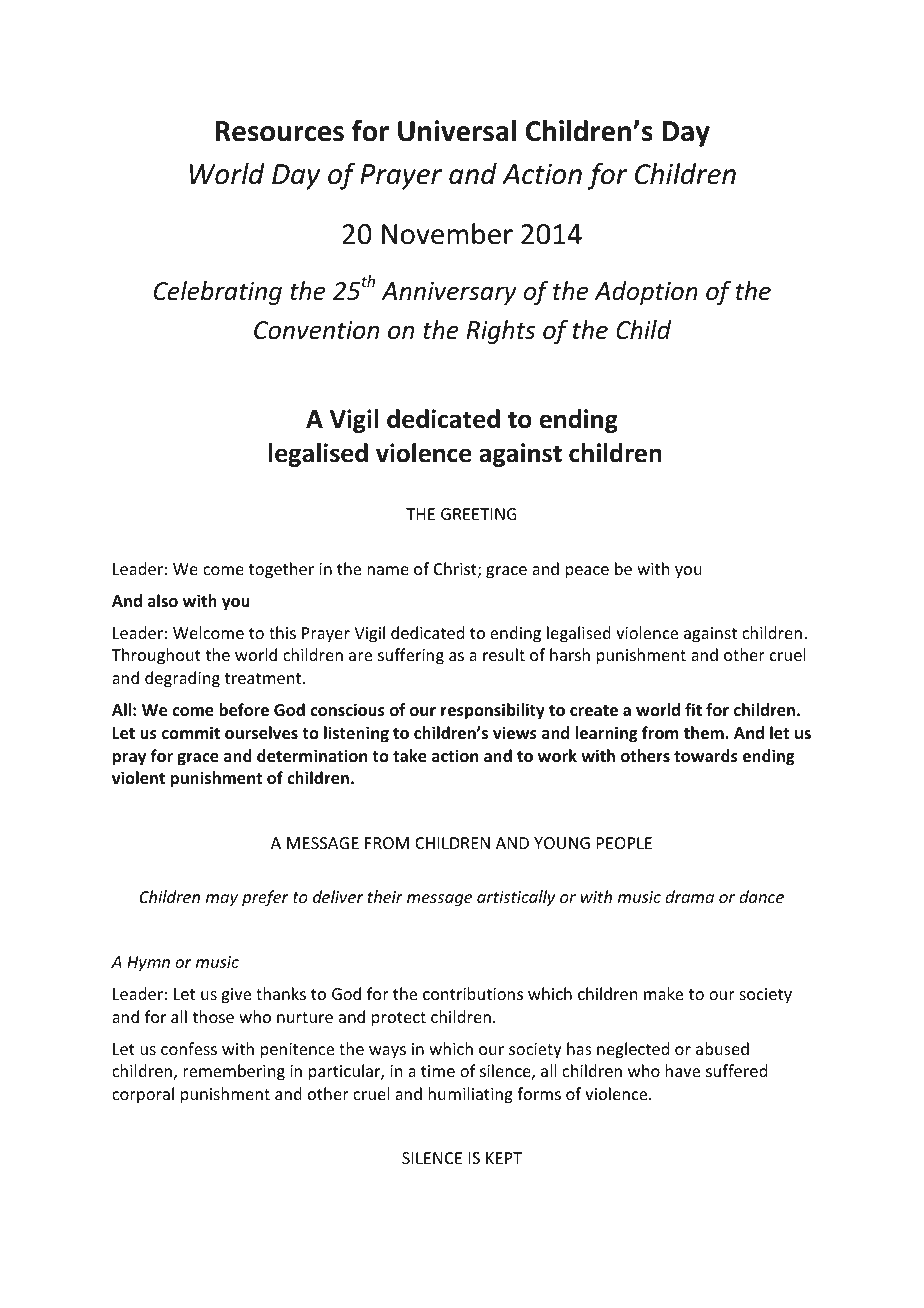  What do you see at coordinates (234, 1072) in the page?
I see `remembering` at bounding box center [234, 1072].
